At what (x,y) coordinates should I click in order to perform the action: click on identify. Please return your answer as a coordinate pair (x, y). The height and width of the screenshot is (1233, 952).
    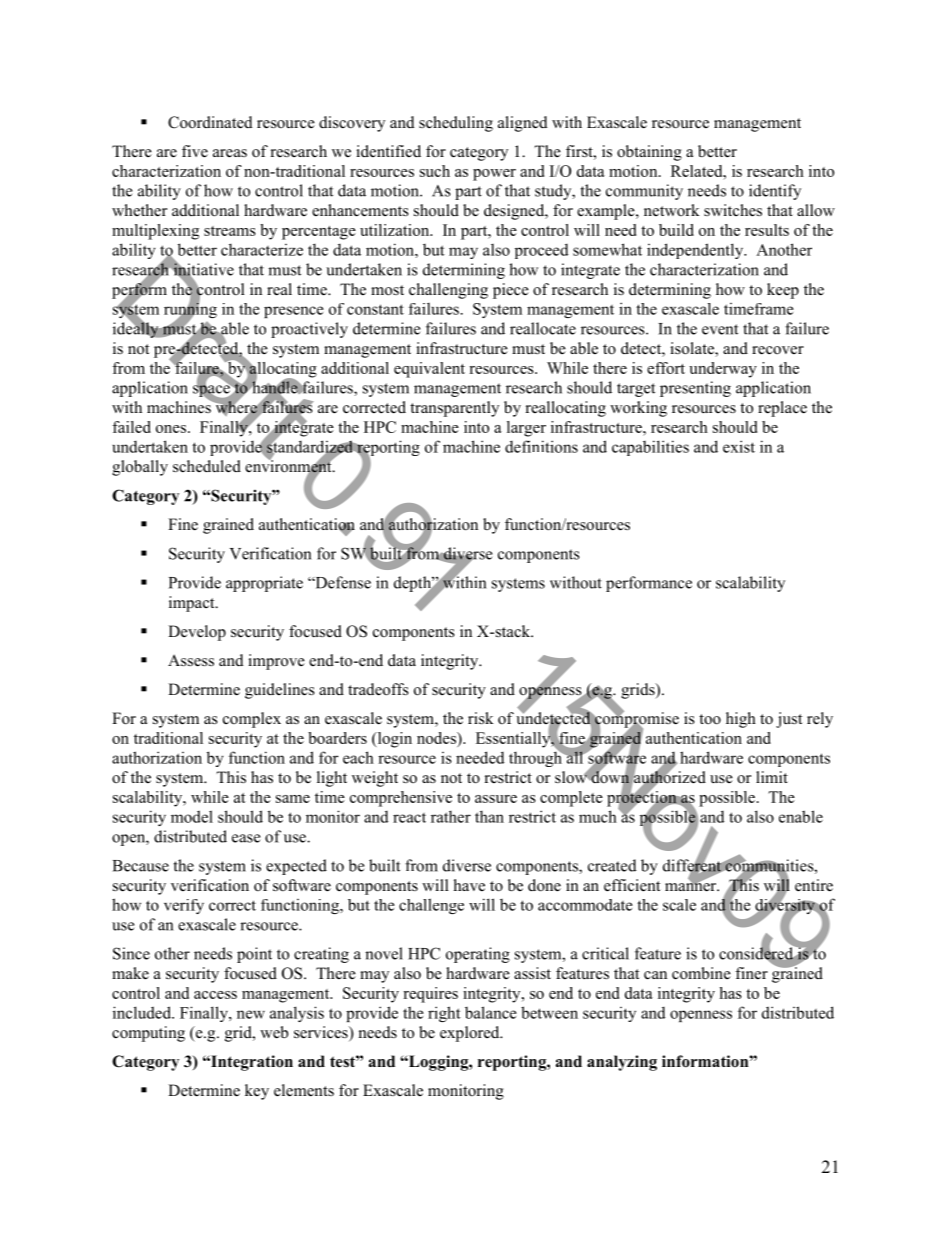
    Looking at the image, I should click on (775, 192).
